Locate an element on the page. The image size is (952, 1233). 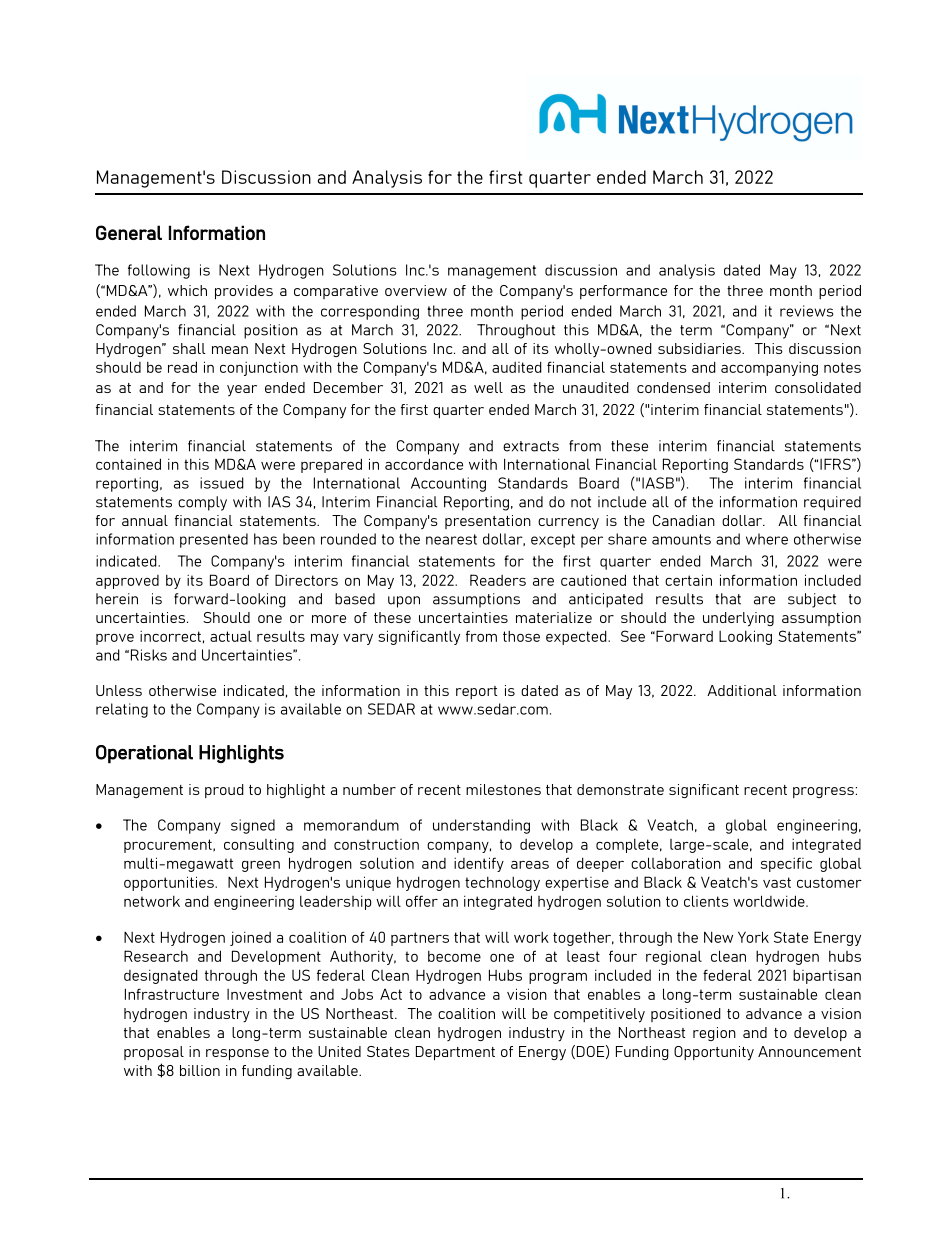
where is located at coordinates (767, 539).
